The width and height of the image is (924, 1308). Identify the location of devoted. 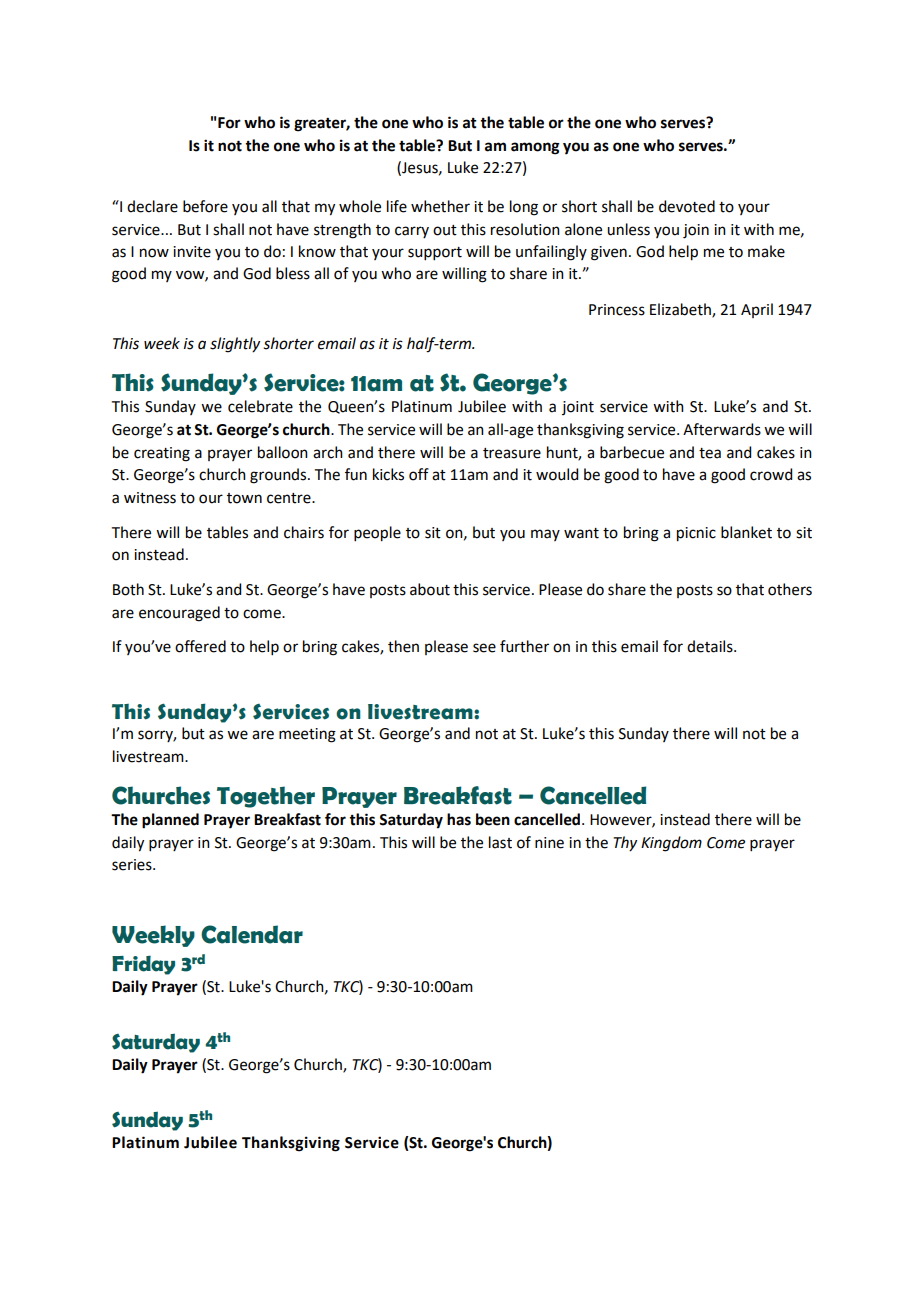
(687, 206).
